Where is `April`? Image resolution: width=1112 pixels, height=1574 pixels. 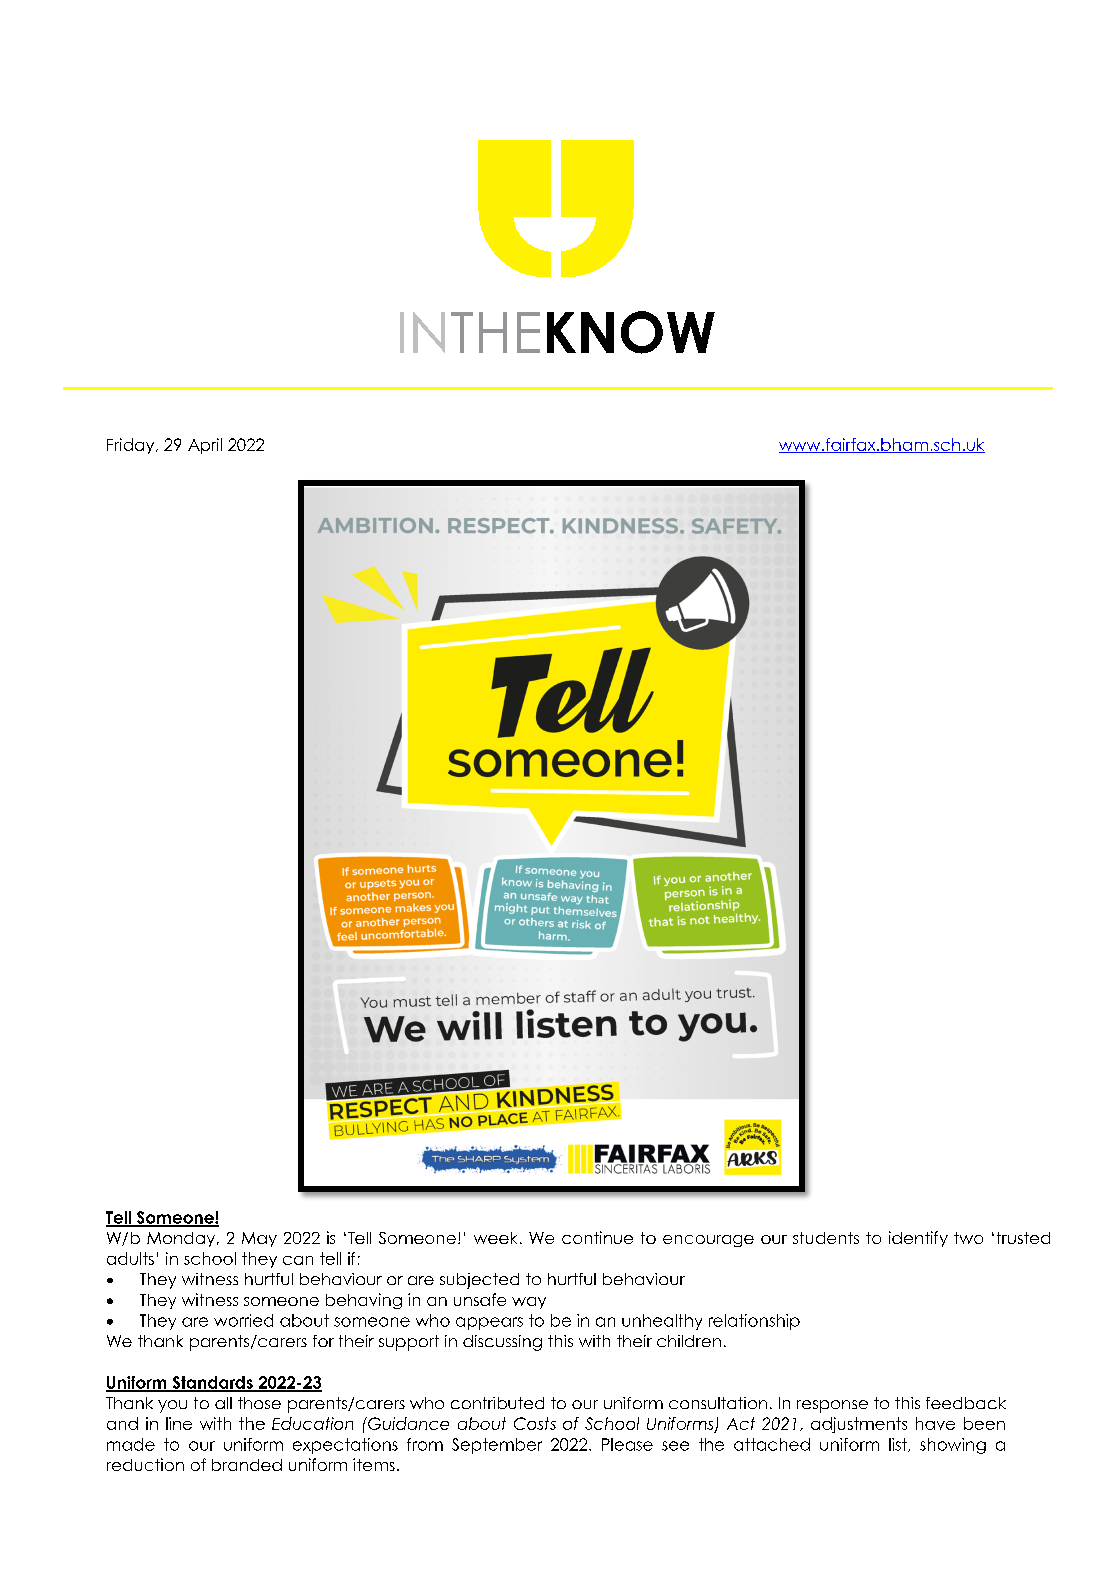
April is located at coordinates (205, 446).
